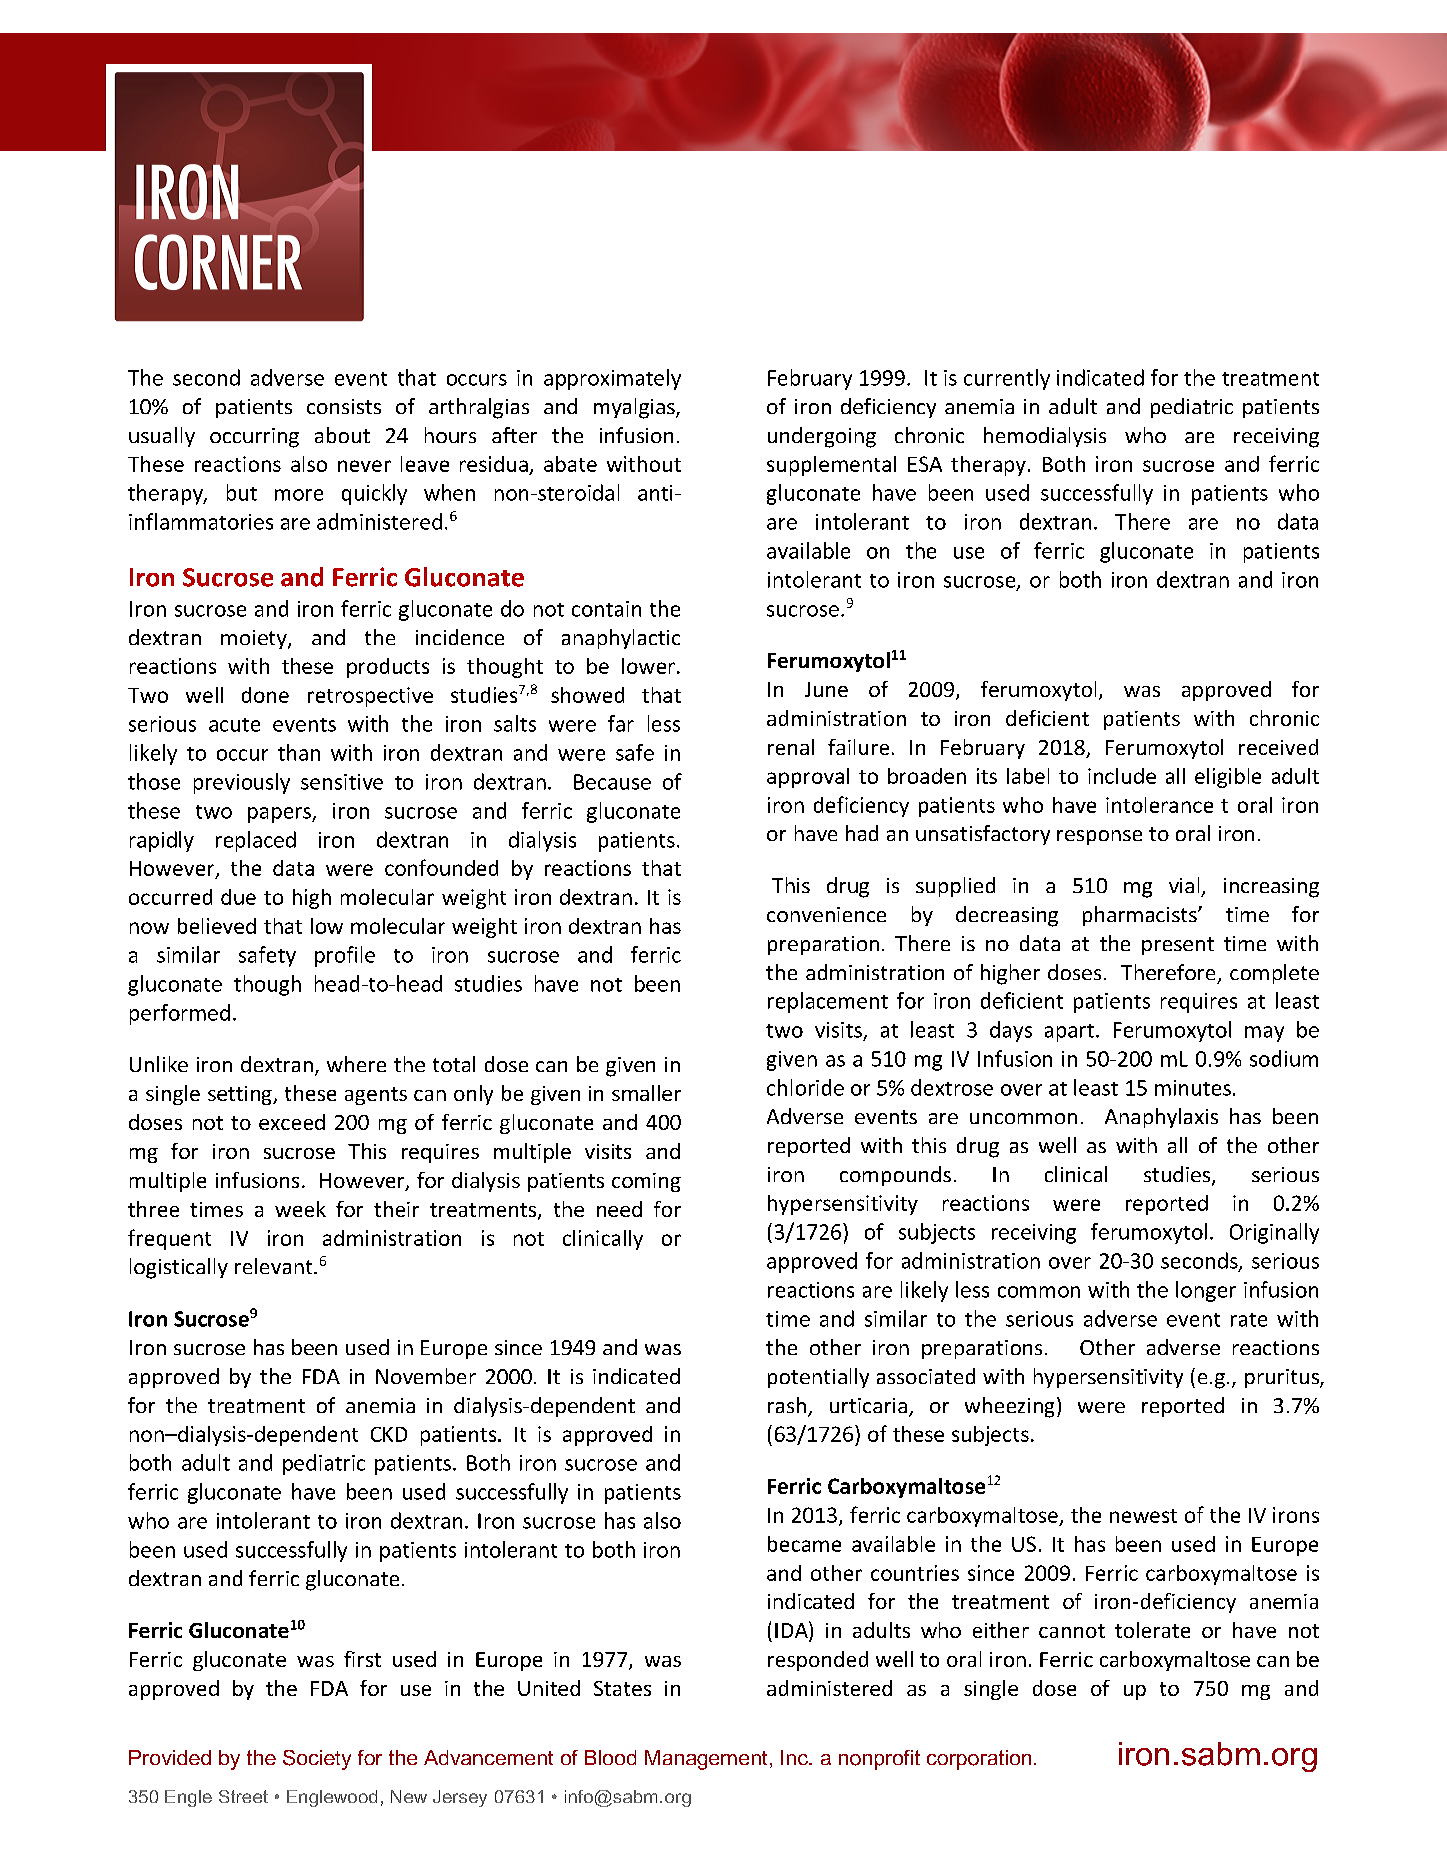 This screenshot has height=1873, width=1447. What do you see at coordinates (317, 1760) in the screenshot?
I see `Society` at bounding box center [317, 1760].
